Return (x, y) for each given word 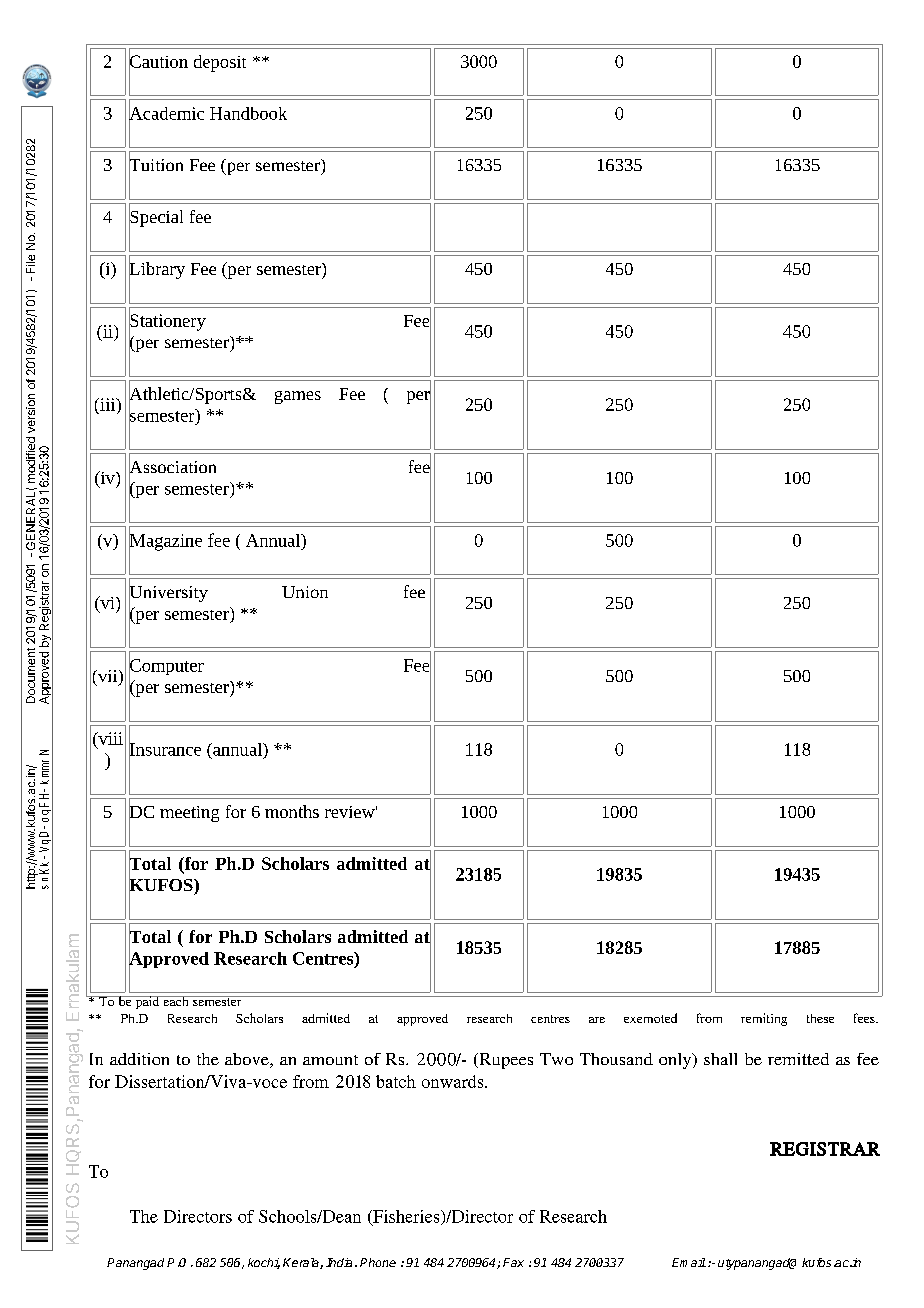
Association (172, 467)
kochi (264, 1263)
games (298, 397)
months (292, 811)
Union (305, 592)
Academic (166, 113)
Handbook (248, 113)
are (597, 1020)
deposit (220, 63)
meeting (189, 814)
